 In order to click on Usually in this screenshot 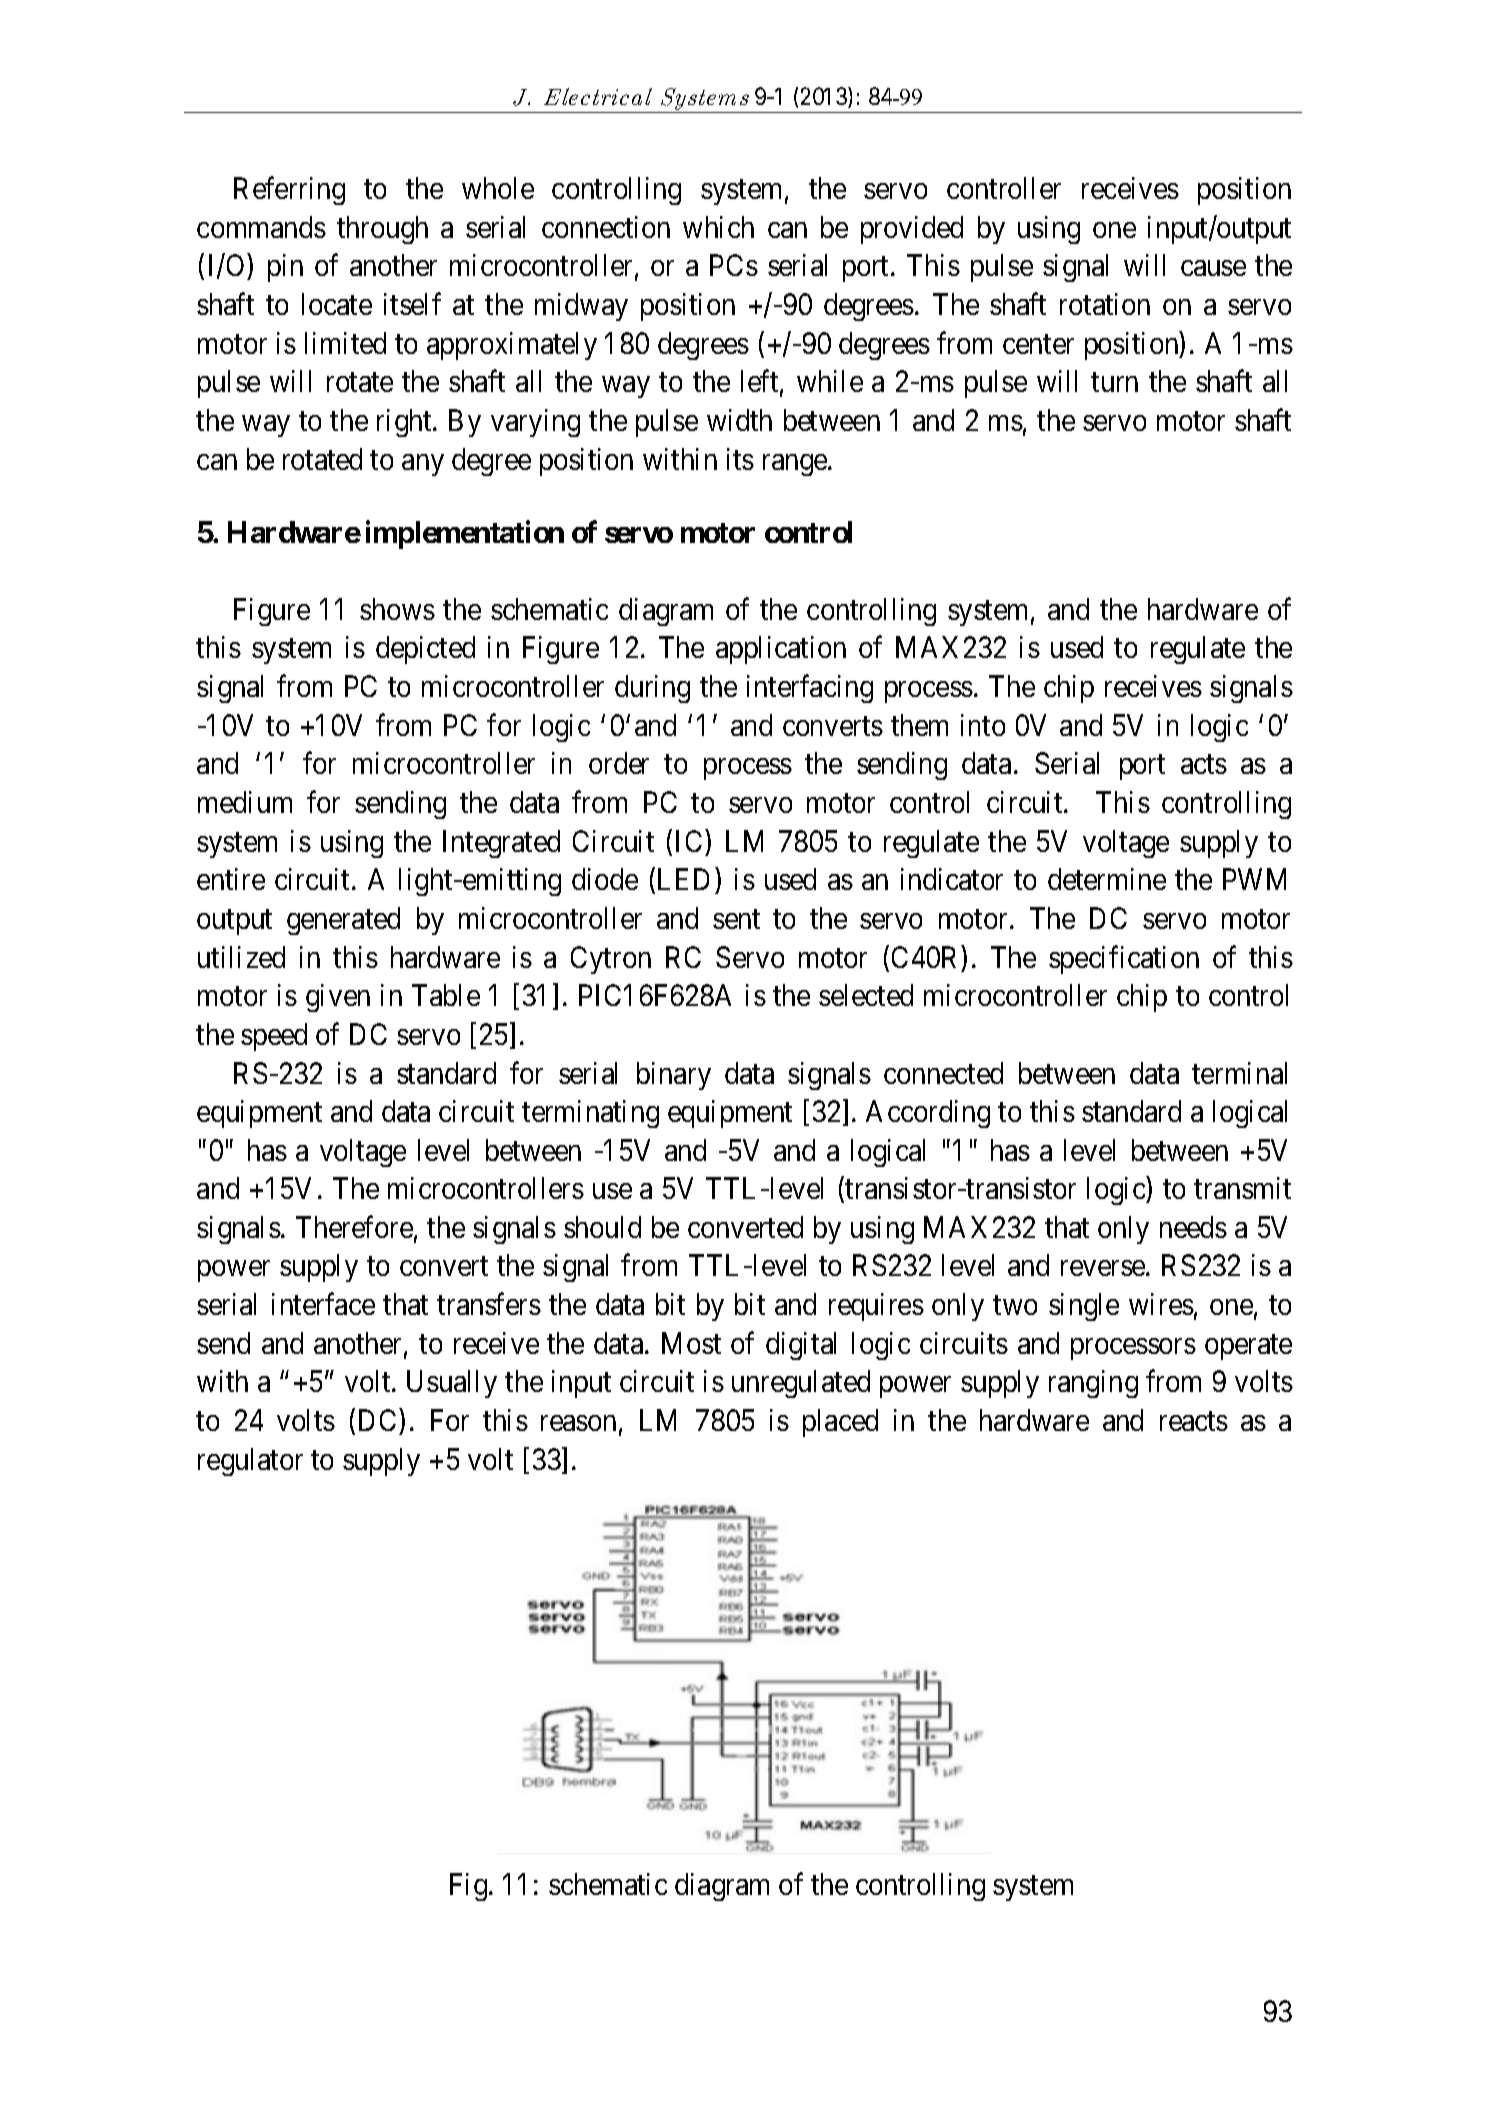, I will do `click(452, 1384)`.
